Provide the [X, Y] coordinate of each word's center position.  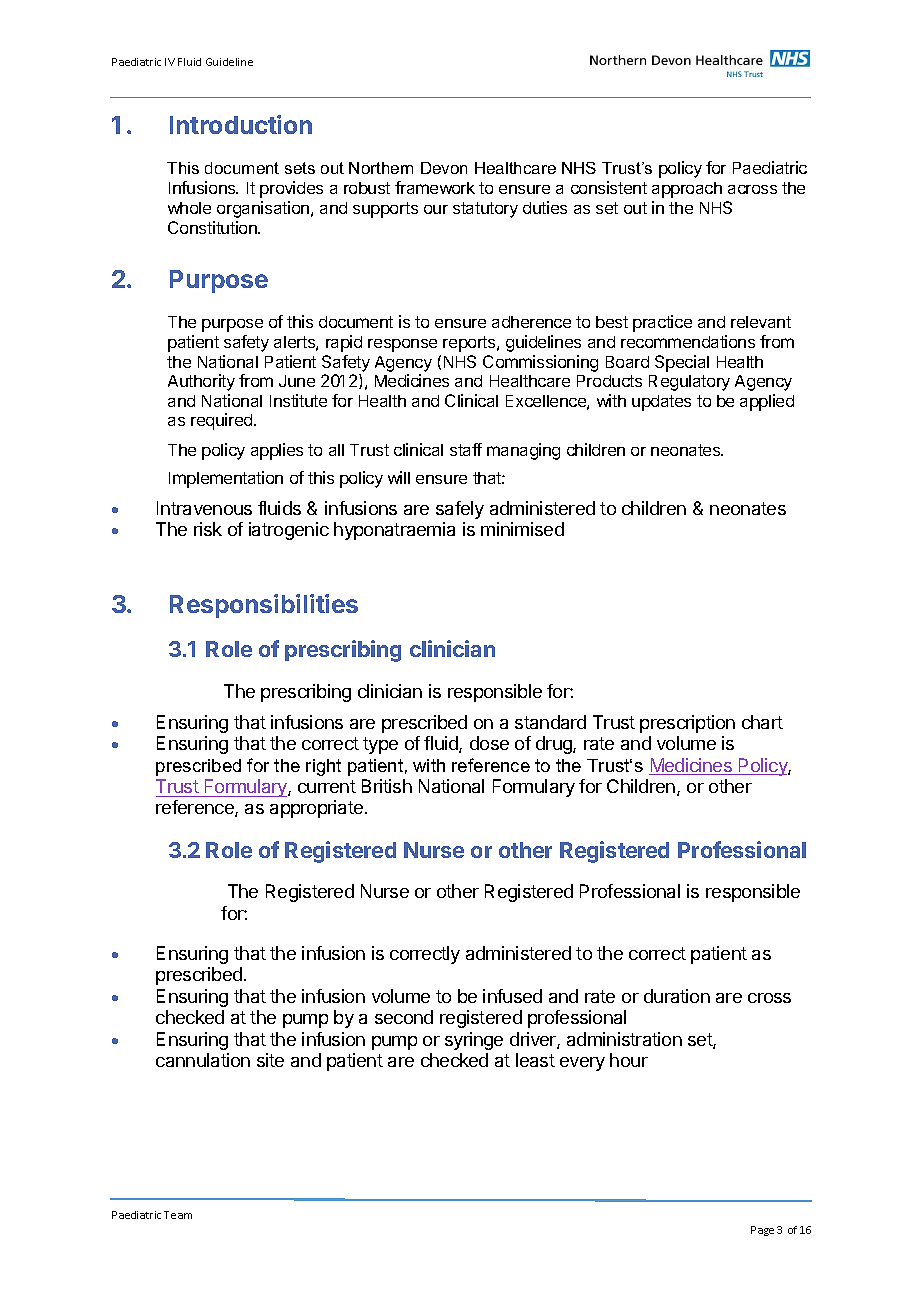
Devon [444, 168]
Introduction [241, 124]
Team [178, 1215]
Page [762, 1231]
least [535, 1060]
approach [687, 190]
